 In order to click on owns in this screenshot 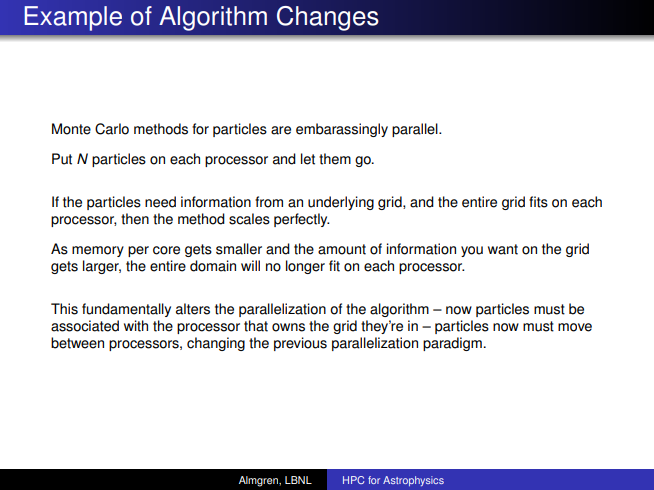, I will do `click(288, 327)`.
